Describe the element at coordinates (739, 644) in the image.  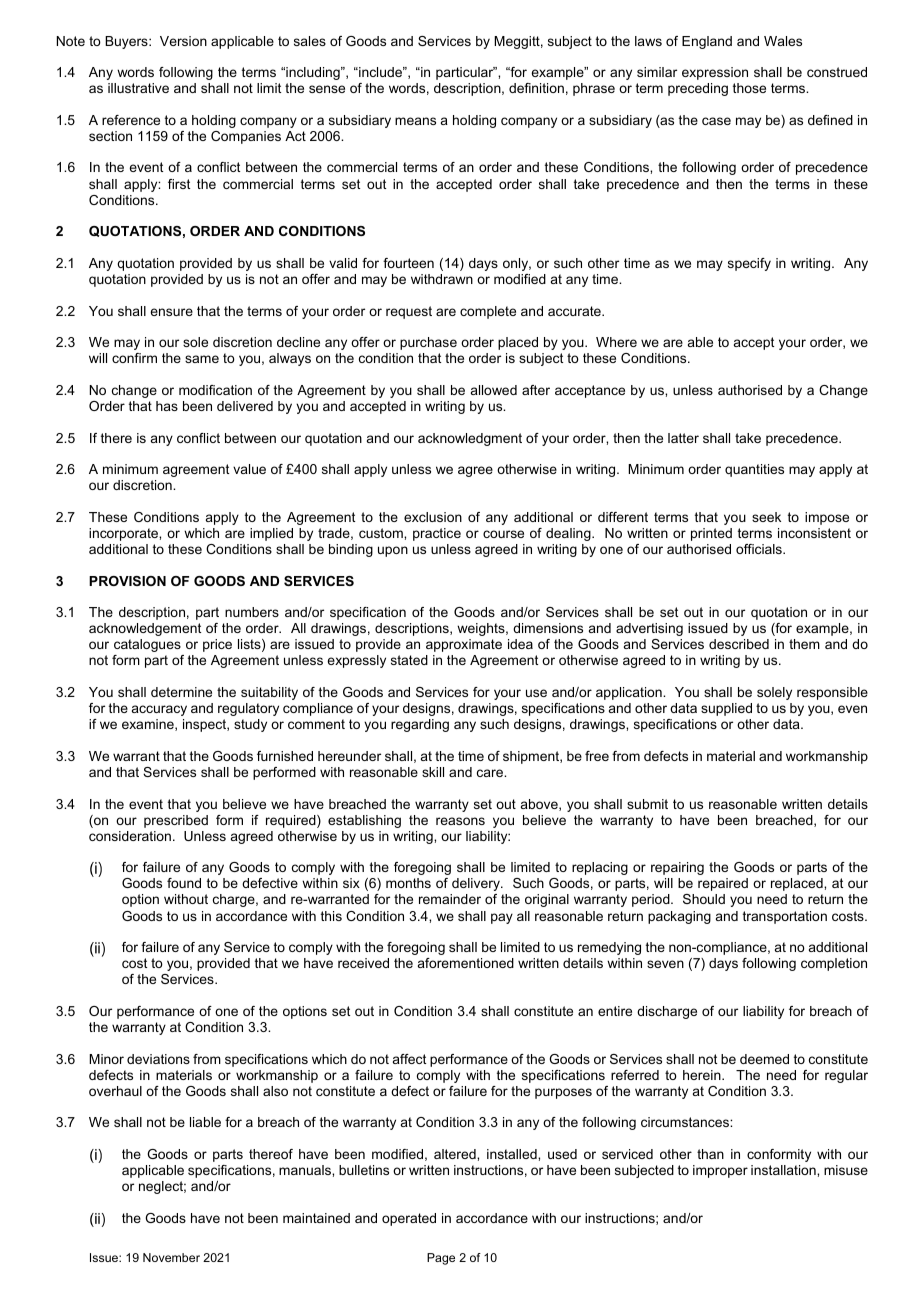
I see `described` at that location.
